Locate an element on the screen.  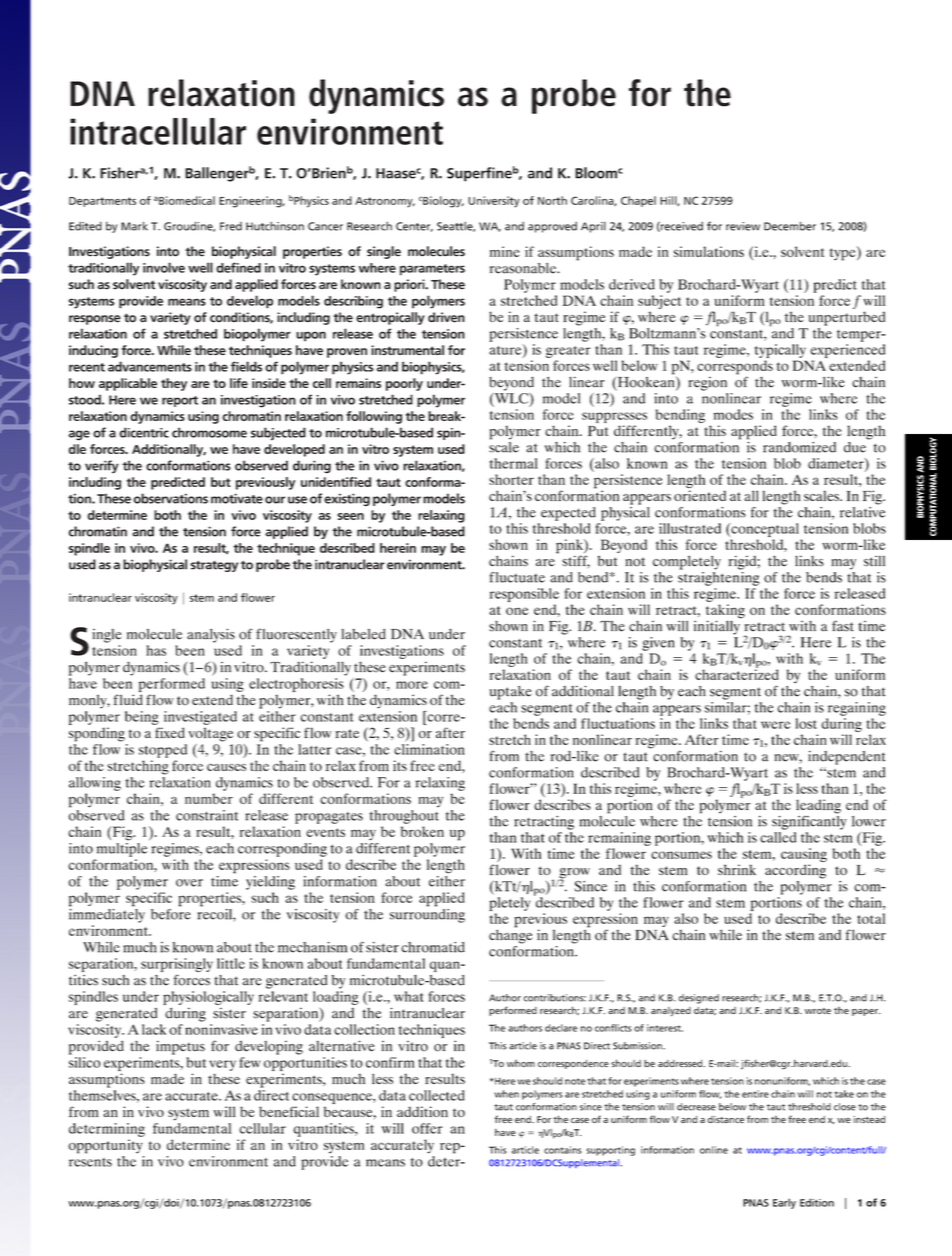
University is located at coordinates (494, 202).
